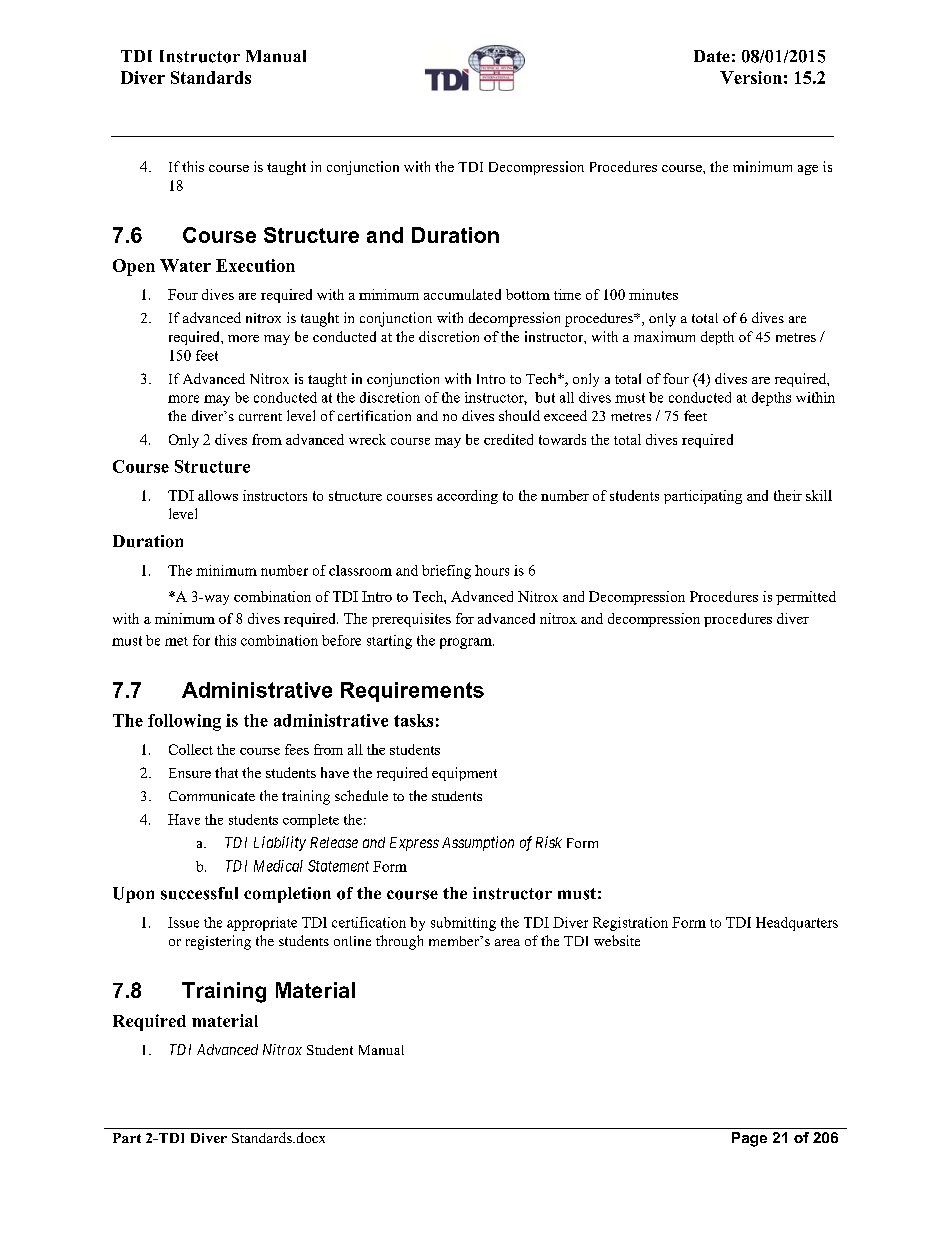 The image size is (952, 1233). What do you see at coordinates (218, 495) in the image?
I see `allows` at bounding box center [218, 495].
